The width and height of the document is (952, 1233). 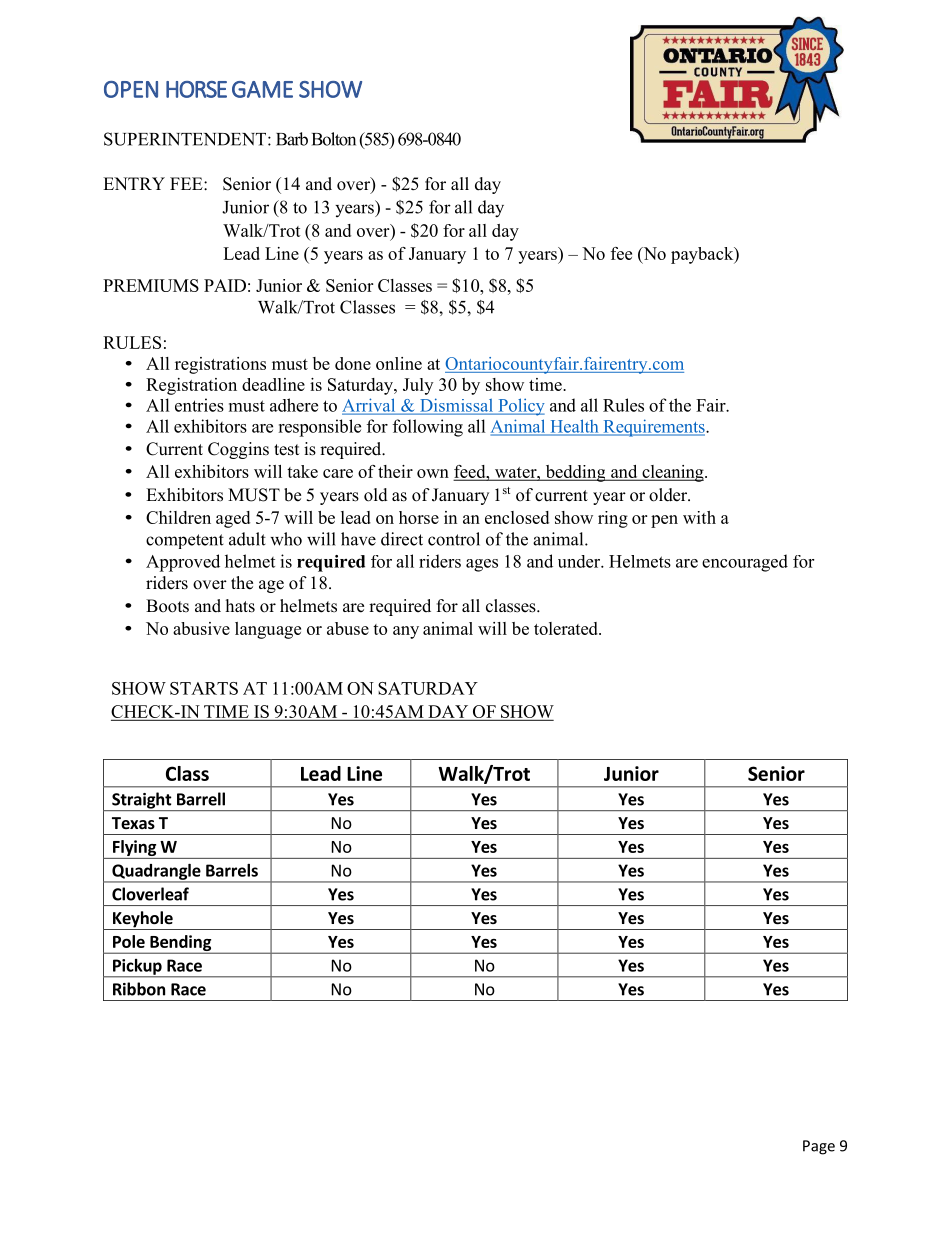 I want to click on with, so click(x=699, y=517).
